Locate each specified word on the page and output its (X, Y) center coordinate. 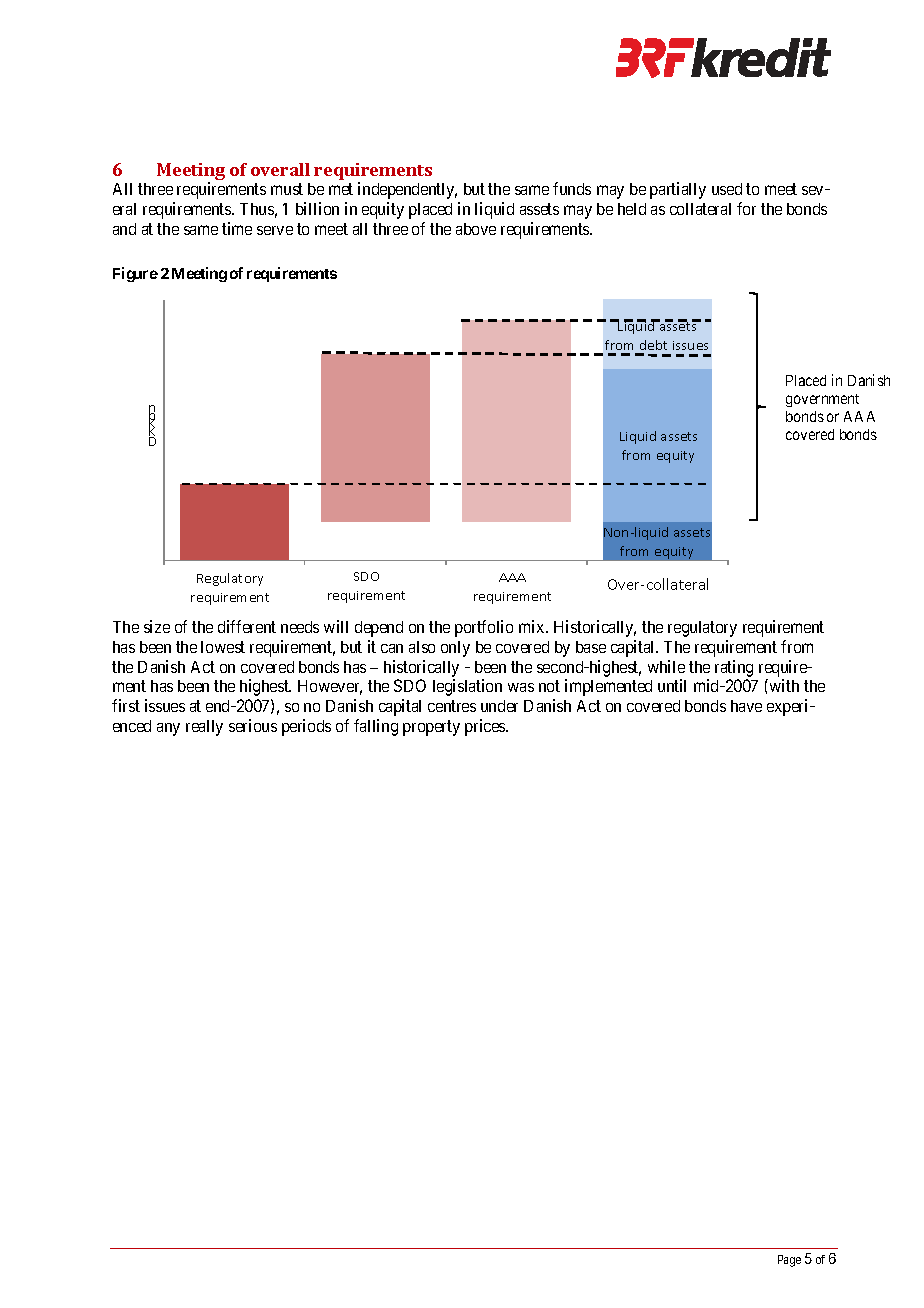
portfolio (484, 628)
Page (789, 1261)
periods (306, 727)
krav (233, 597)
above (476, 229)
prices (486, 727)
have (746, 706)
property (431, 728)
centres (452, 706)
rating (734, 668)
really (204, 728)
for (746, 208)
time (237, 228)
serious (253, 725)
